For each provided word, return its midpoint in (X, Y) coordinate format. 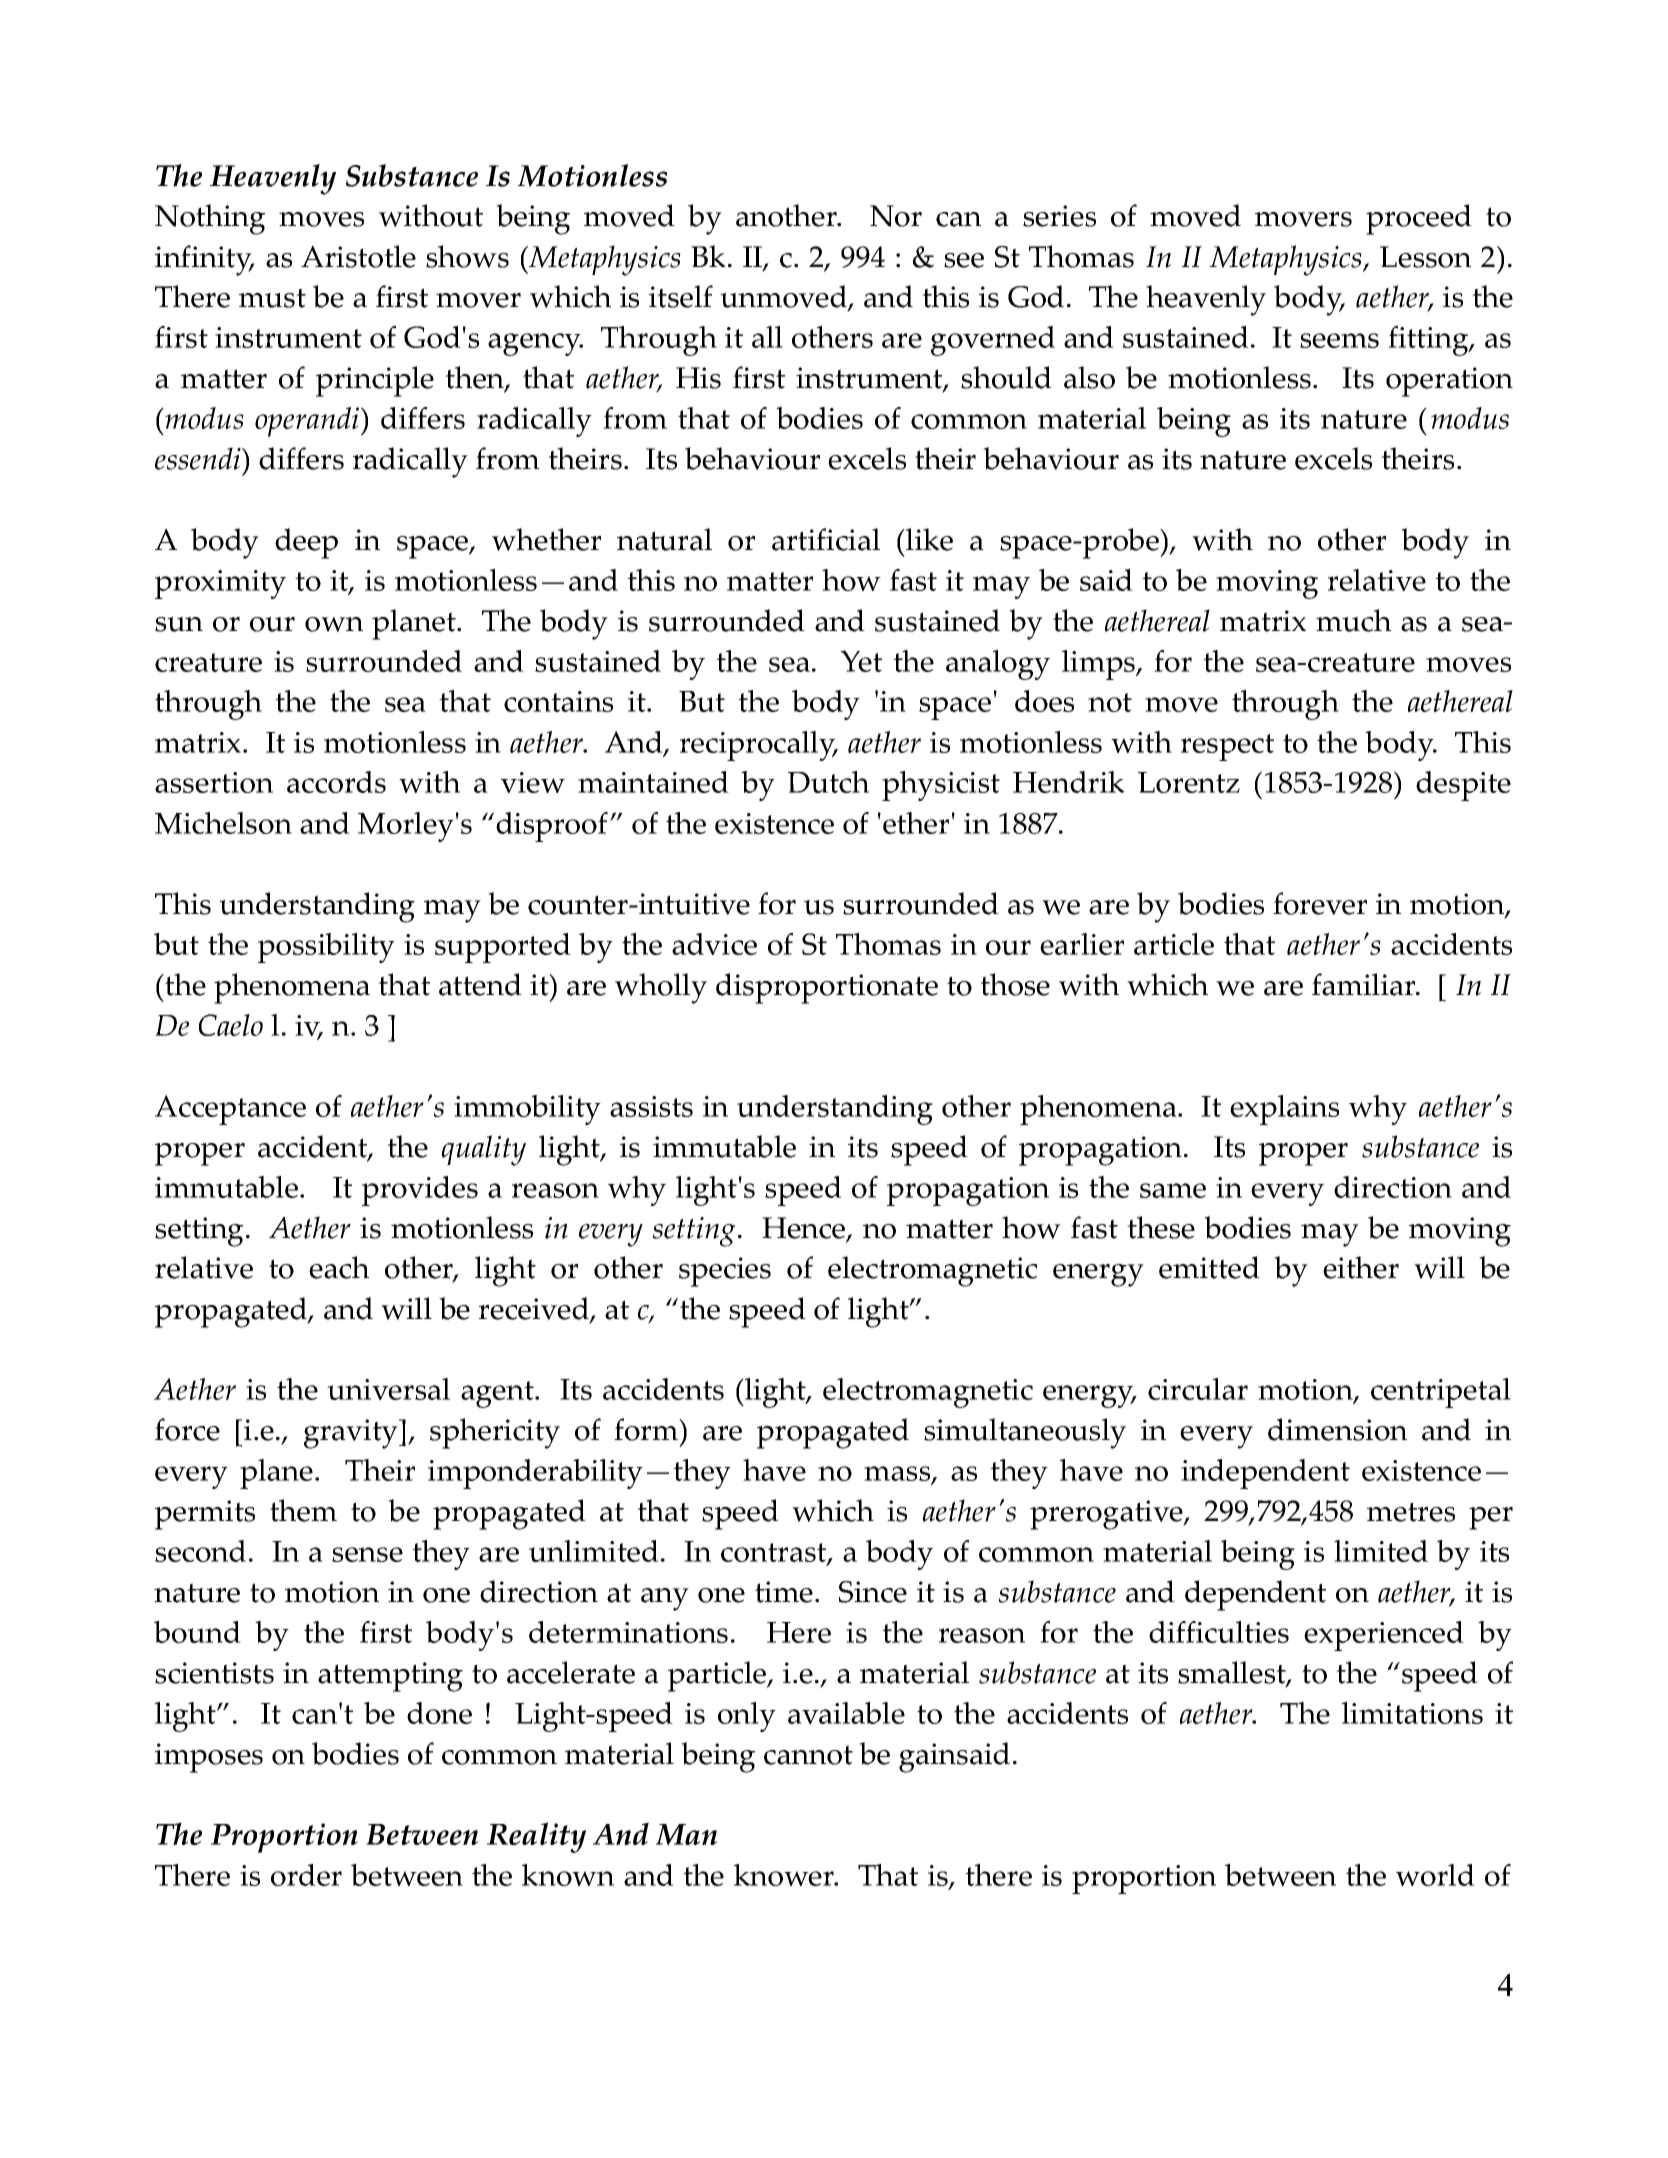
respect (1227, 747)
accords (336, 782)
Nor (896, 216)
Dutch (828, 782)
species (725, 1272)
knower (785, 1875)
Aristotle (358, 256)
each (339, 1267)
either (1361, 1267)
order (306, 1875)
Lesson (1425, 257)
